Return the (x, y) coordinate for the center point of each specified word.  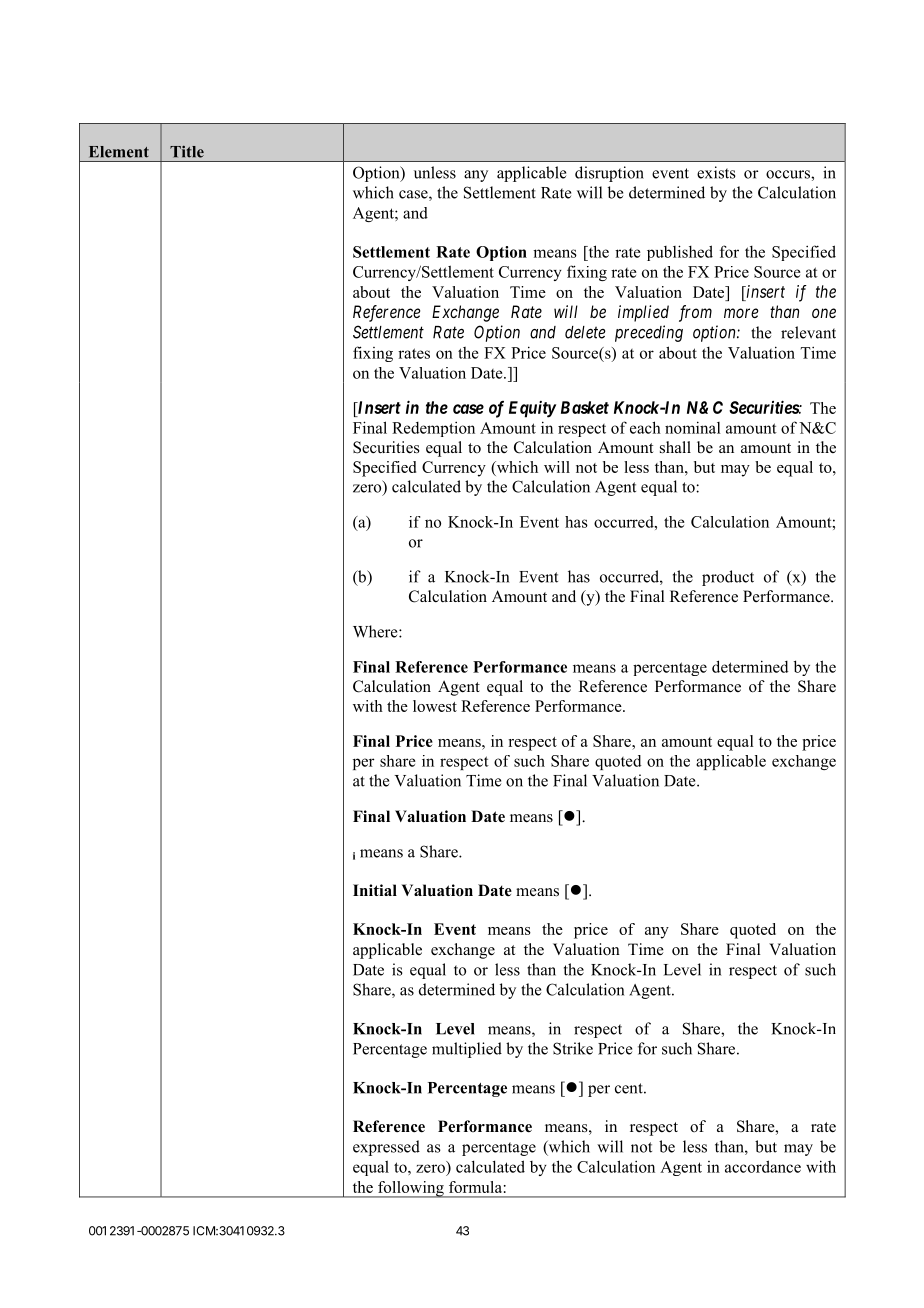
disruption (609, 174)
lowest (435, 706)
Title (187, 151)
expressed (386, 1148)
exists (716, 172)
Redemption (433, 429)
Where (376, 631)
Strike (573, 1048)
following (411, 1189)
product (728, 578)
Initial (375, 890)
